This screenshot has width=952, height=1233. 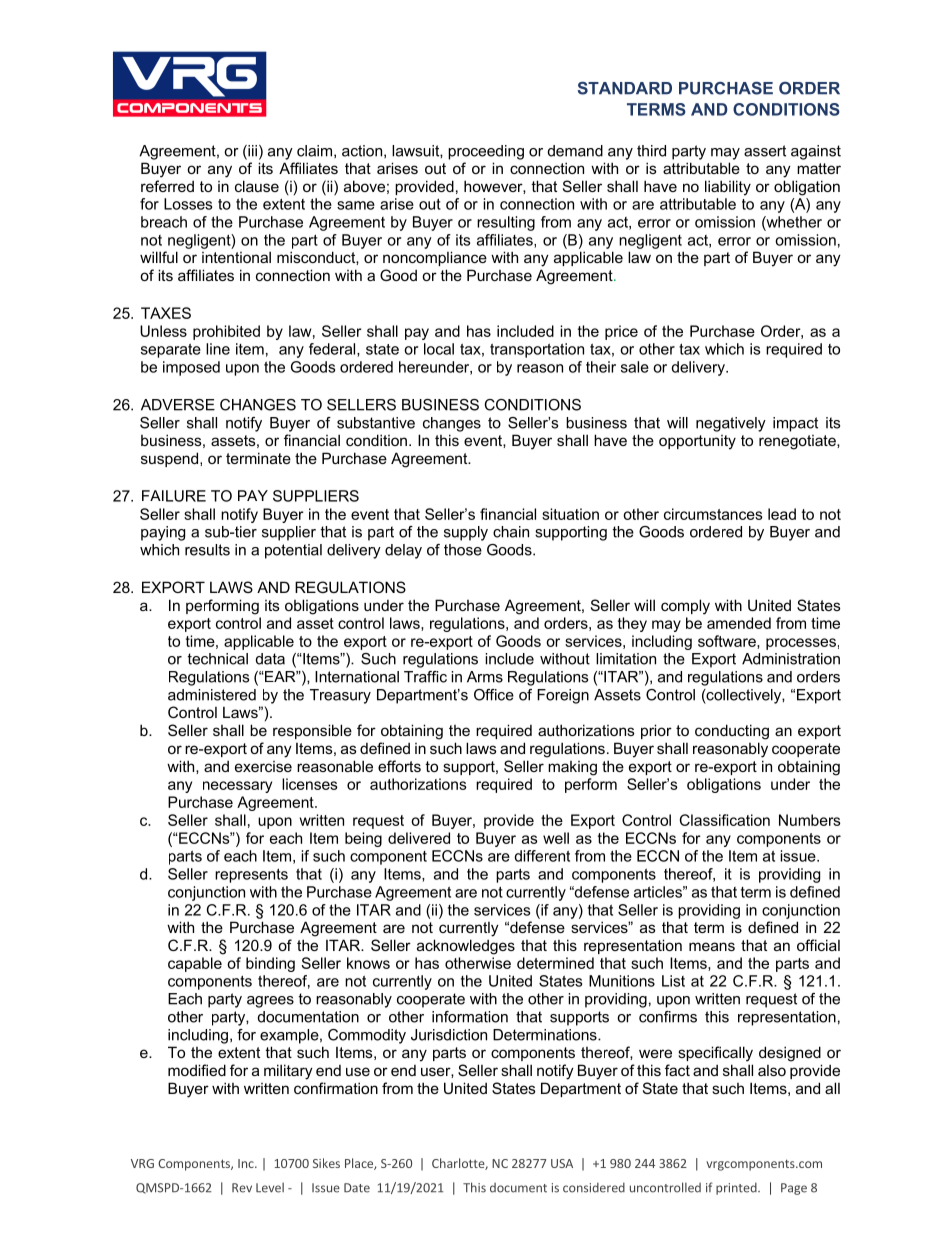 What do you see at coordinates (737, 1188) in the screenshot?
I see `printed` at bounding box center [737, 1188].
